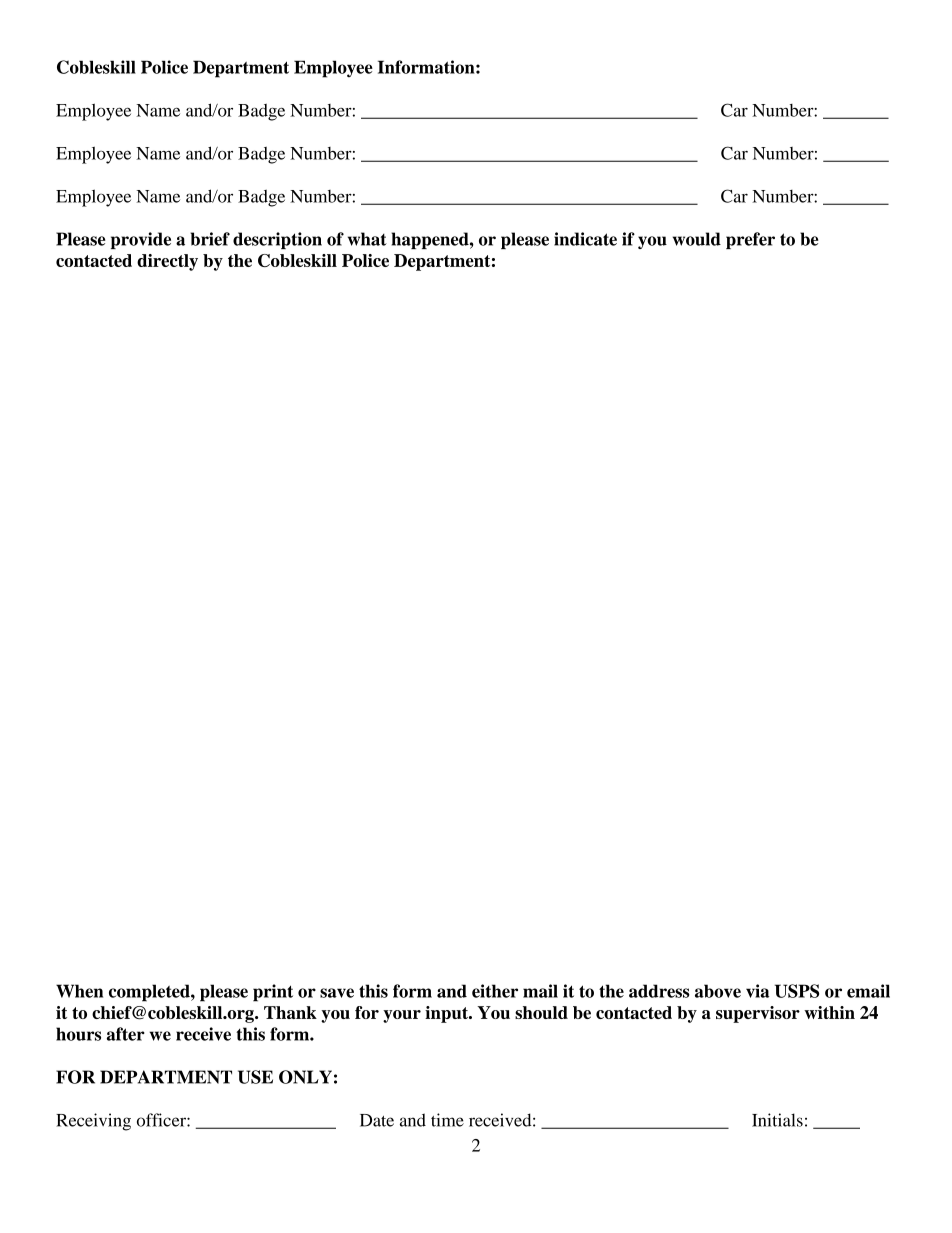 This screenshot has height=1233, width=952. Describe the element at coordinates (141, 240) in the screenshot. I see `provide` at that location.
